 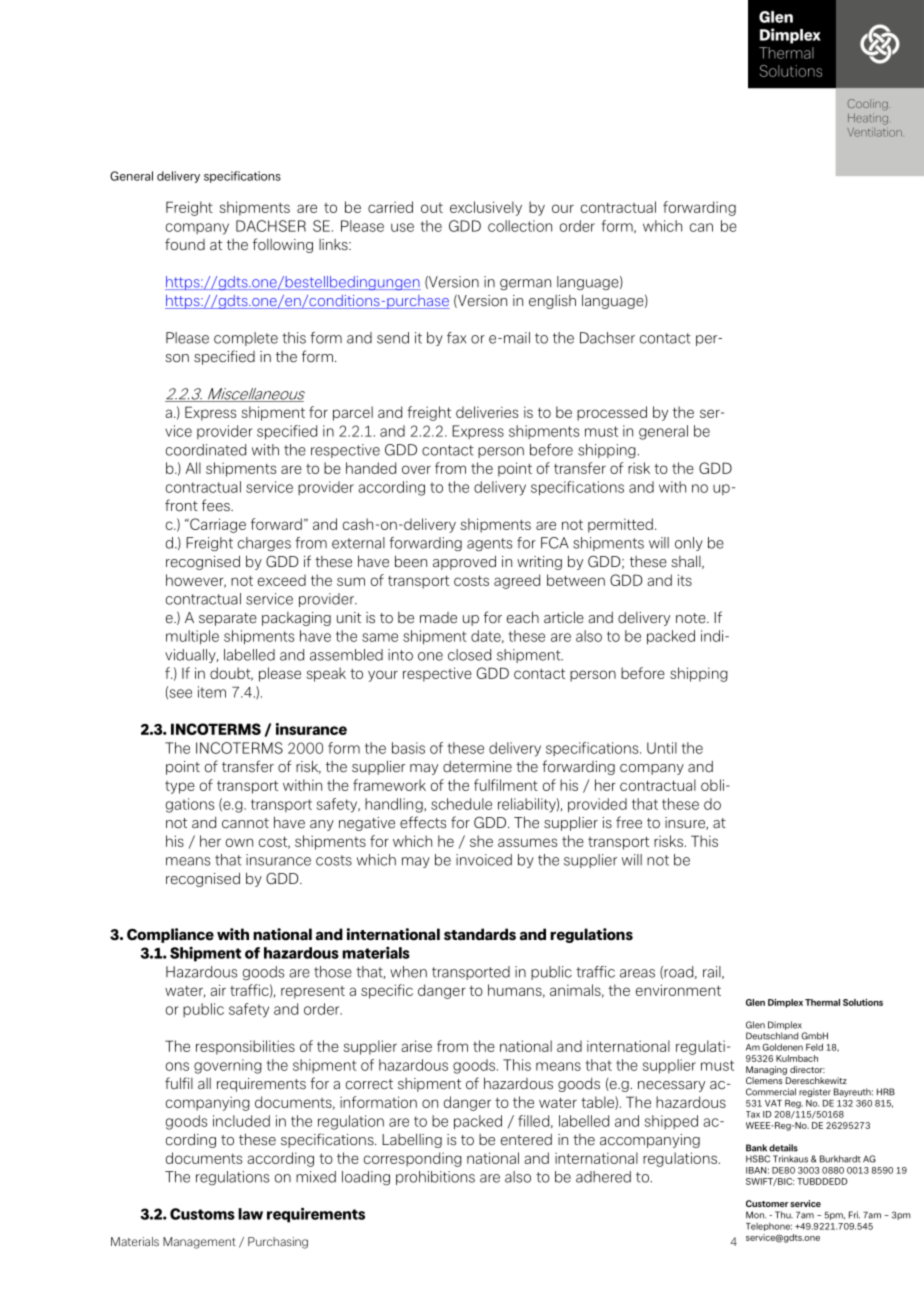 What do you see at coordinates (552, 302) in the screenshot?
I see `english` at bounding box center [552, 302].
